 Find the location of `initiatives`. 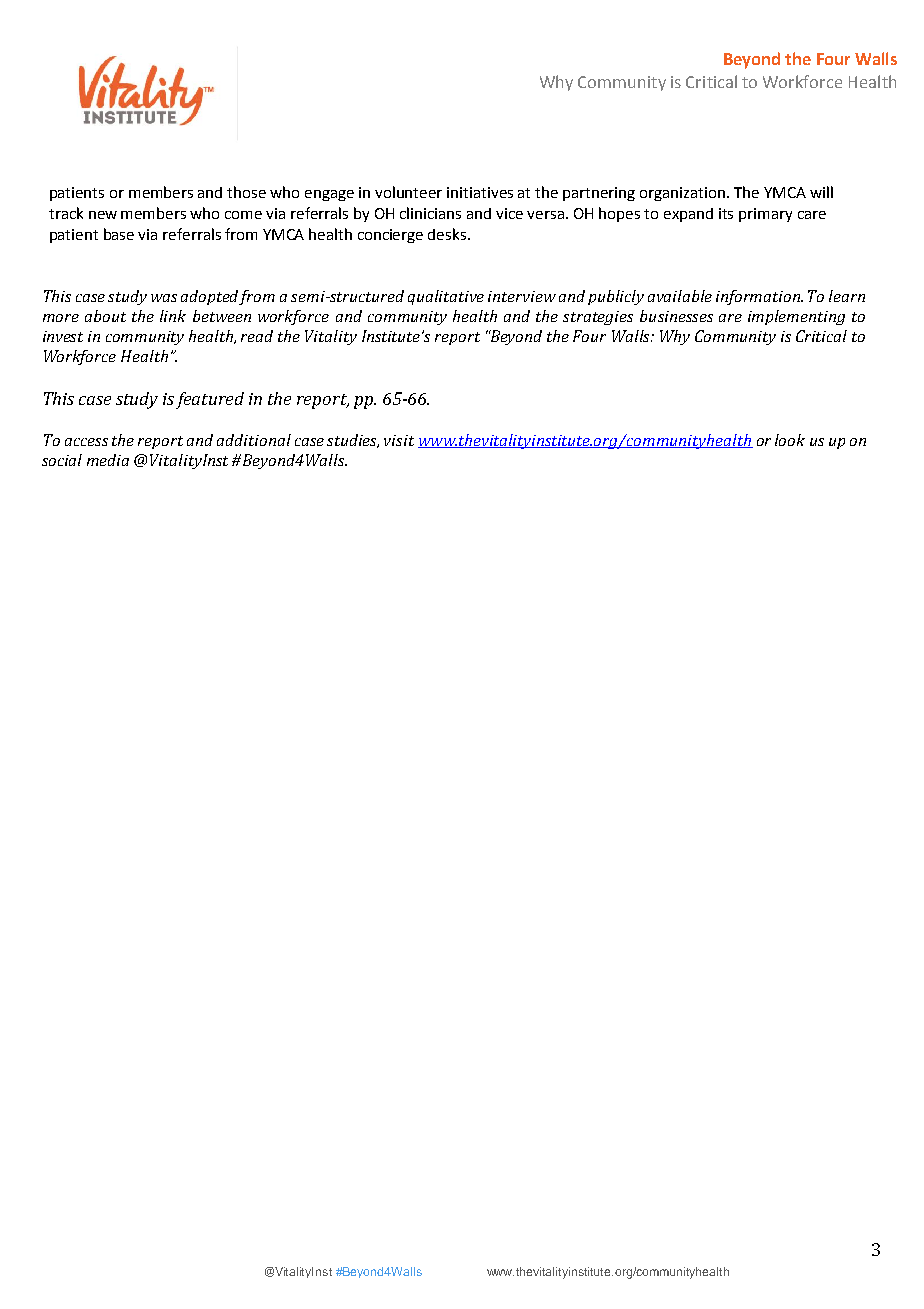

initiatives is located at coordinates (480, 192).
